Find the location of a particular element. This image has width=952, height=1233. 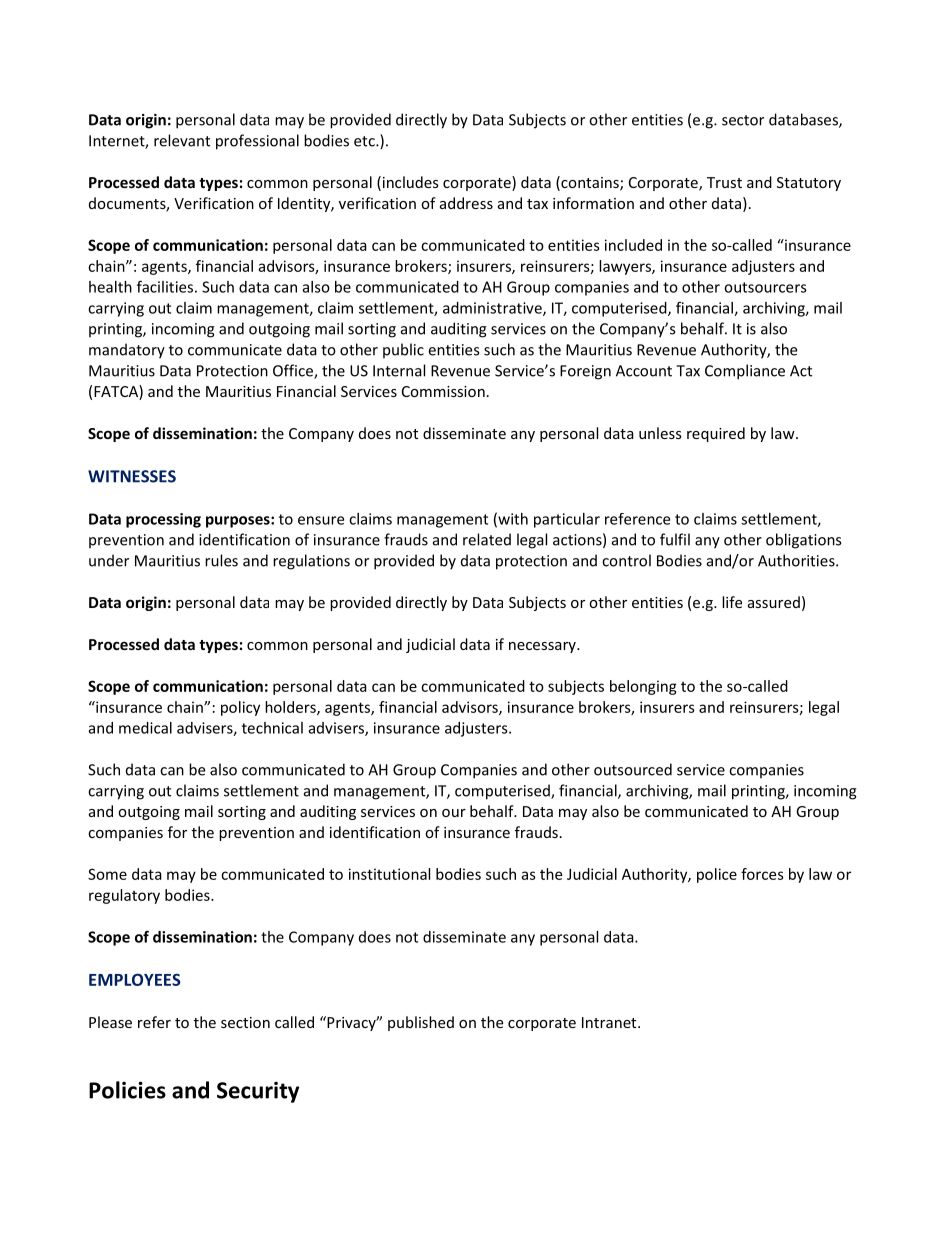

life is located at coordinates (732, 602).
